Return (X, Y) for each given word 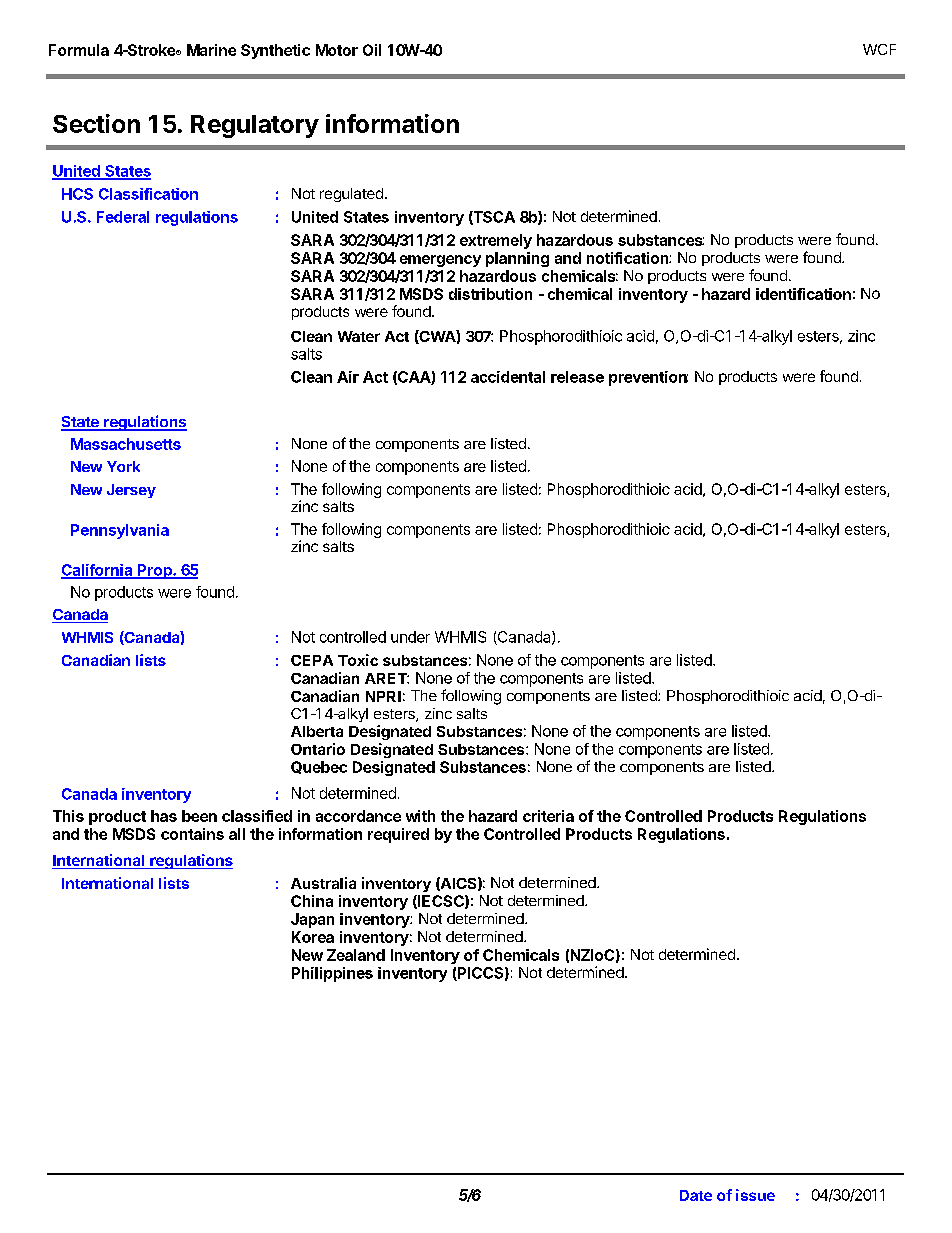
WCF (879, 49)
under (410, 637)
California (98, 571)
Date (696, 1195)
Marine (211, 50)
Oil (372, 50)
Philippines (332, 974)
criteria (548, 816)
